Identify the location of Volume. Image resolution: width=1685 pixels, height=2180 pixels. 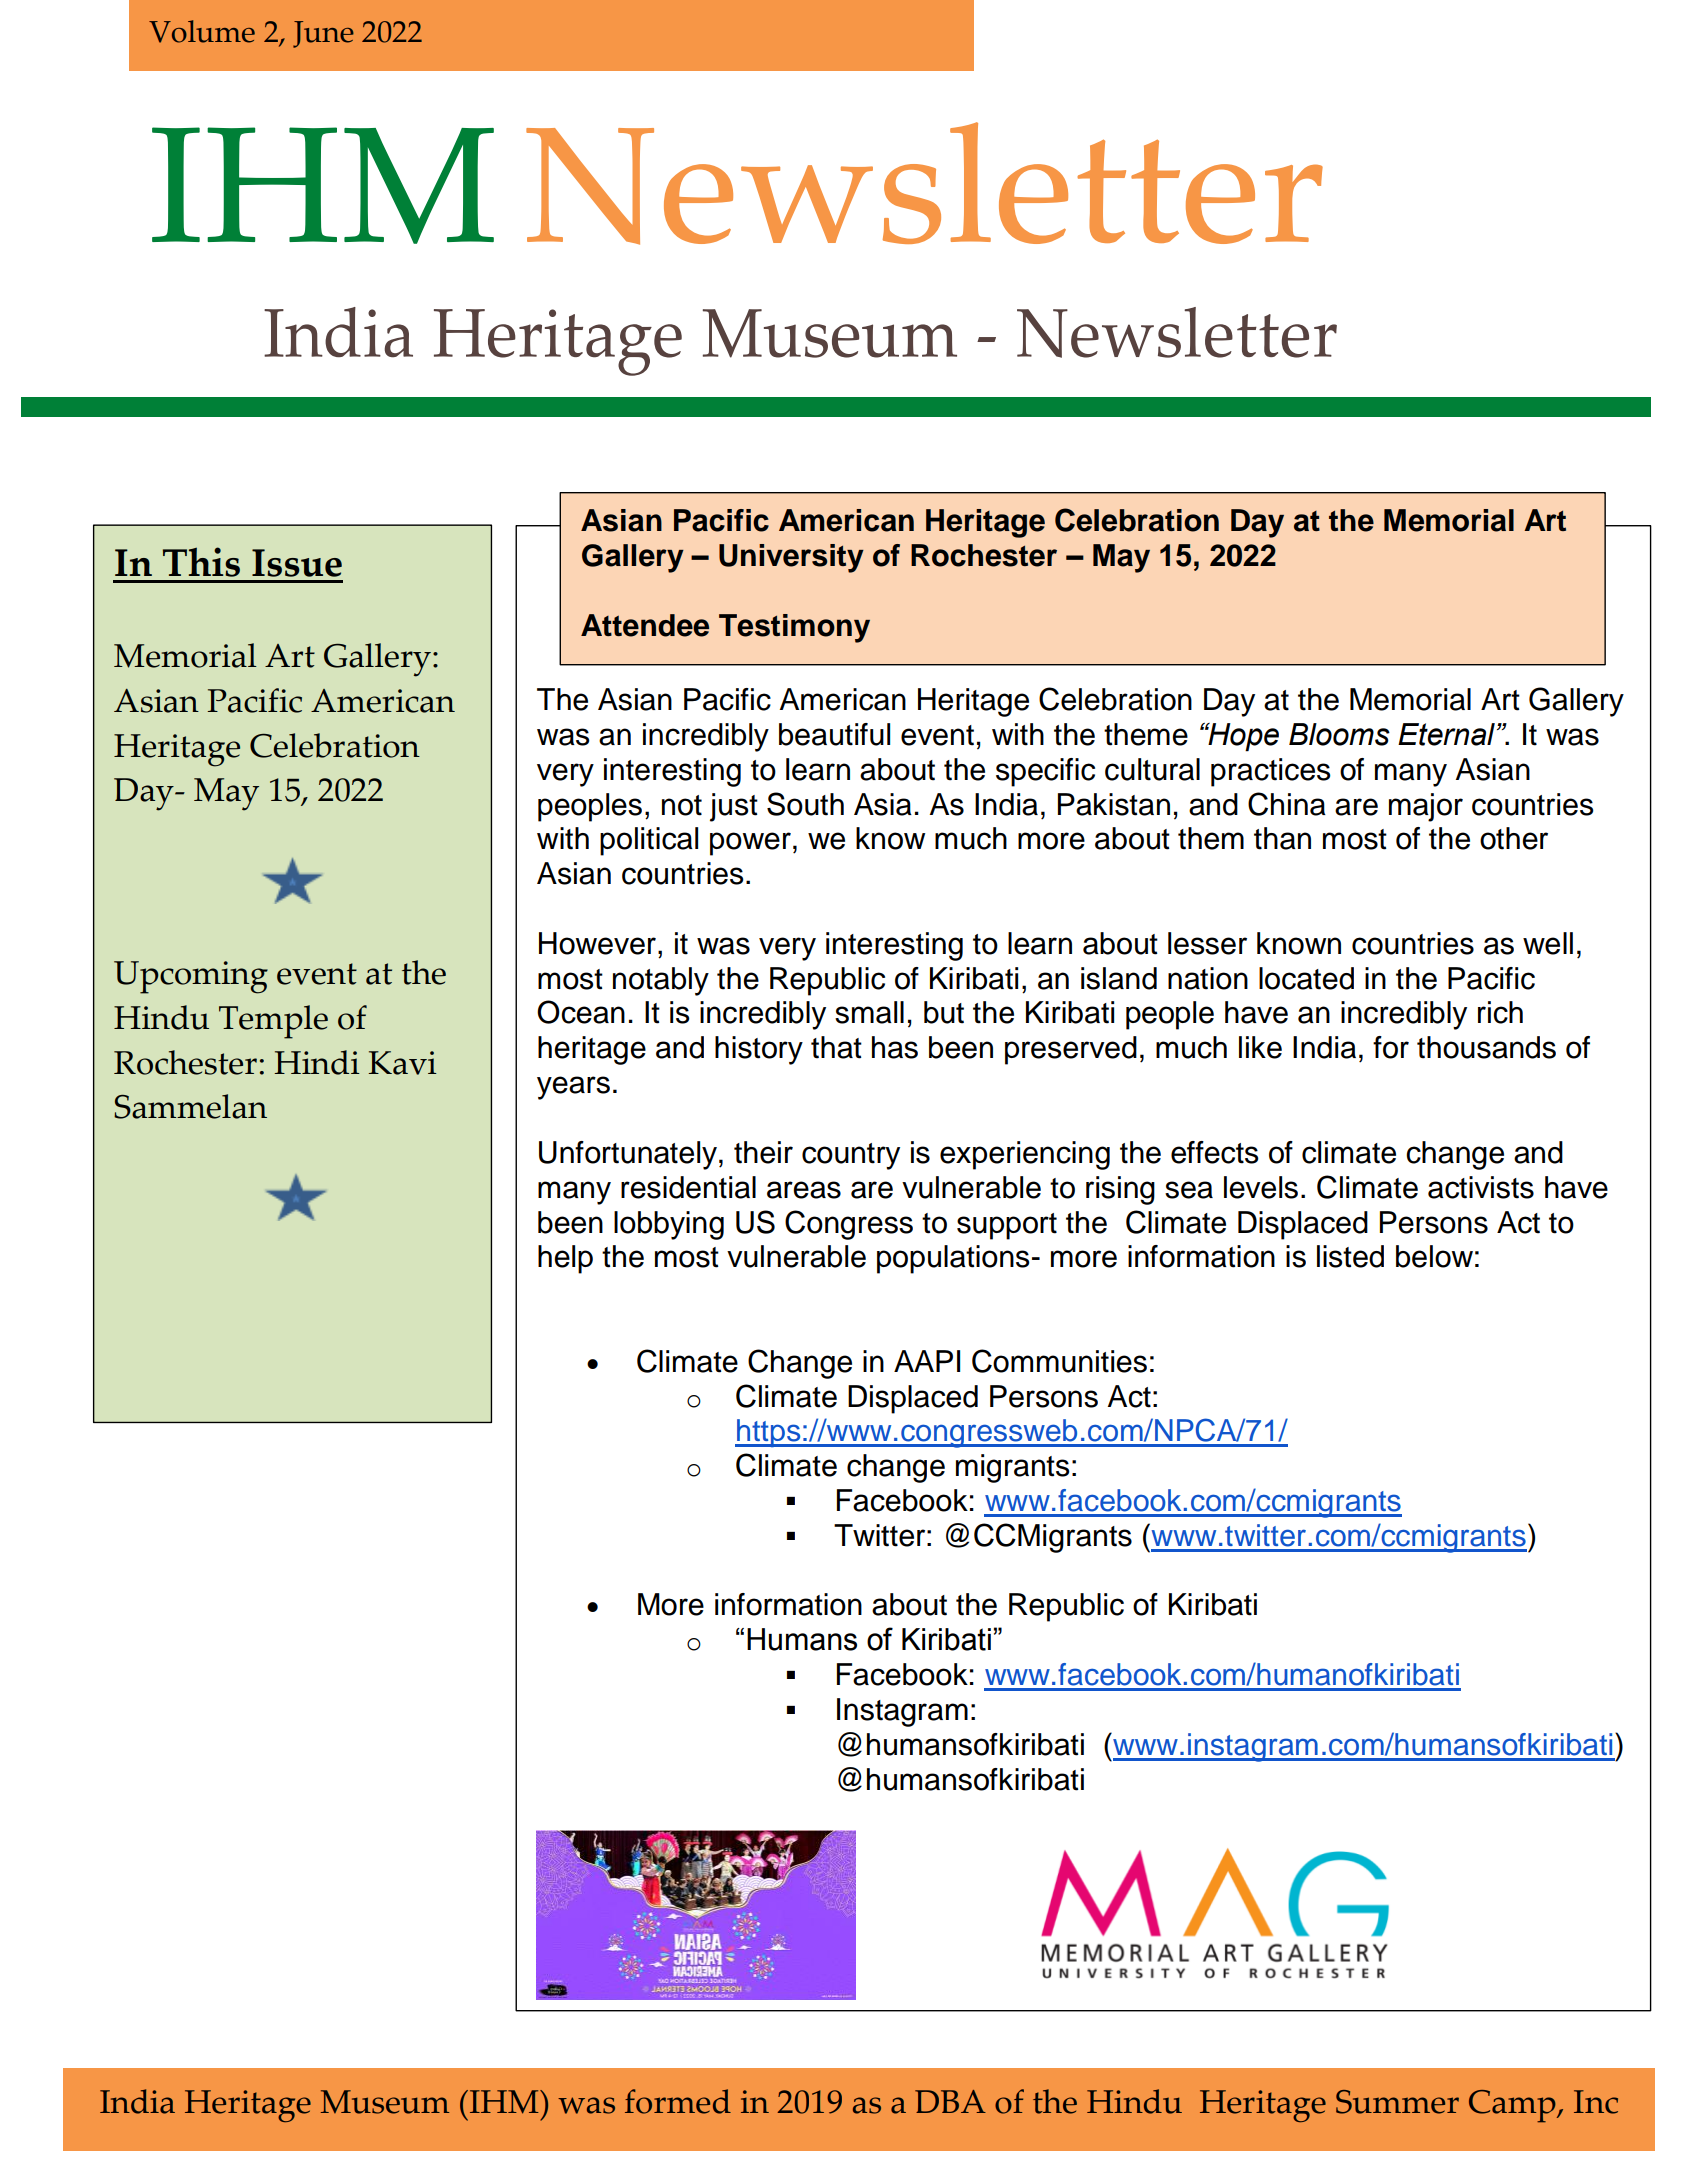
(202, 31).
